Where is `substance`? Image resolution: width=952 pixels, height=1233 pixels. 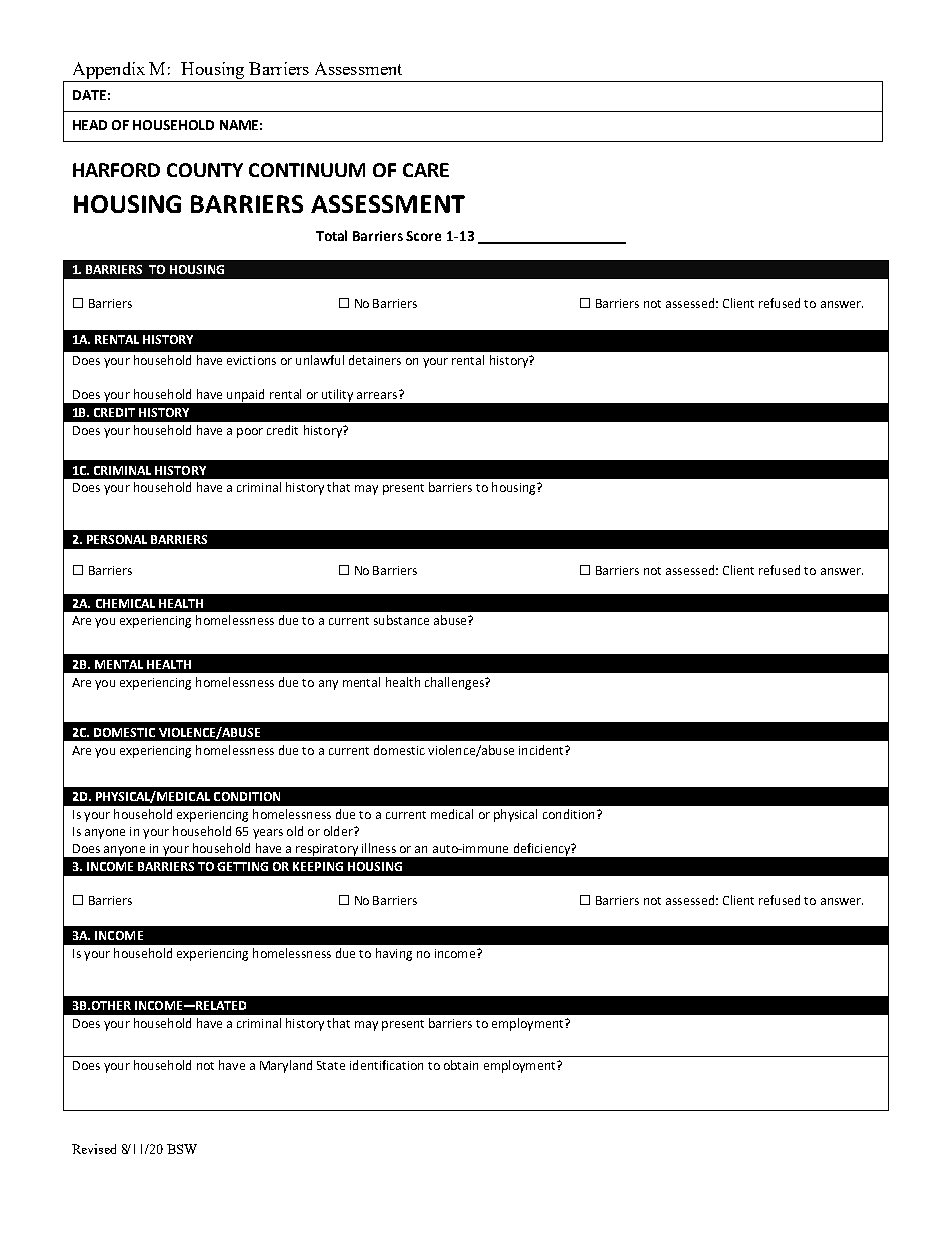 substance is located at coordinates (401, 620).
